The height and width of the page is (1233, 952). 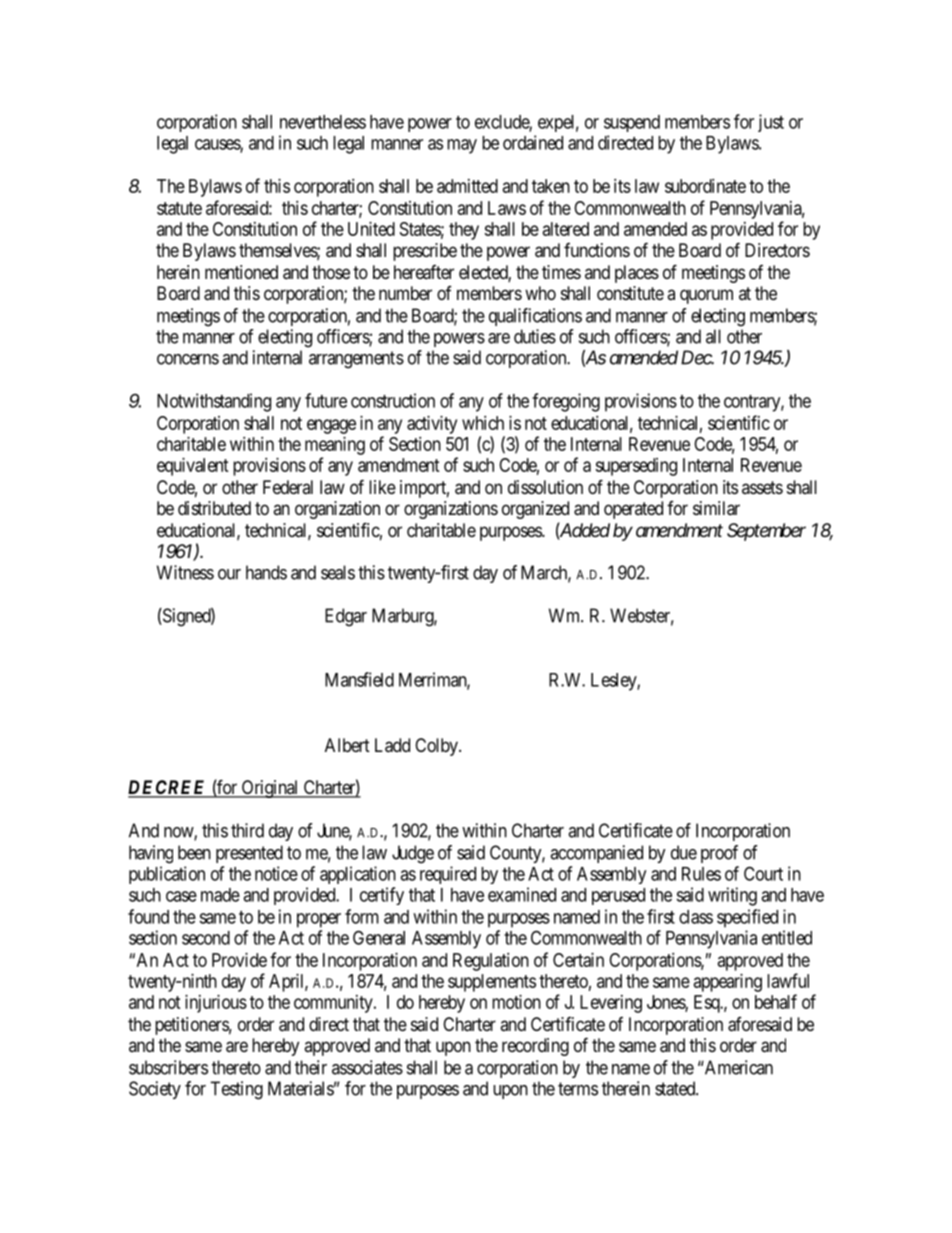 What do you see at coordinates (705, 186) in the page?
I see `subordinate` at bounding box center [705, 186].
